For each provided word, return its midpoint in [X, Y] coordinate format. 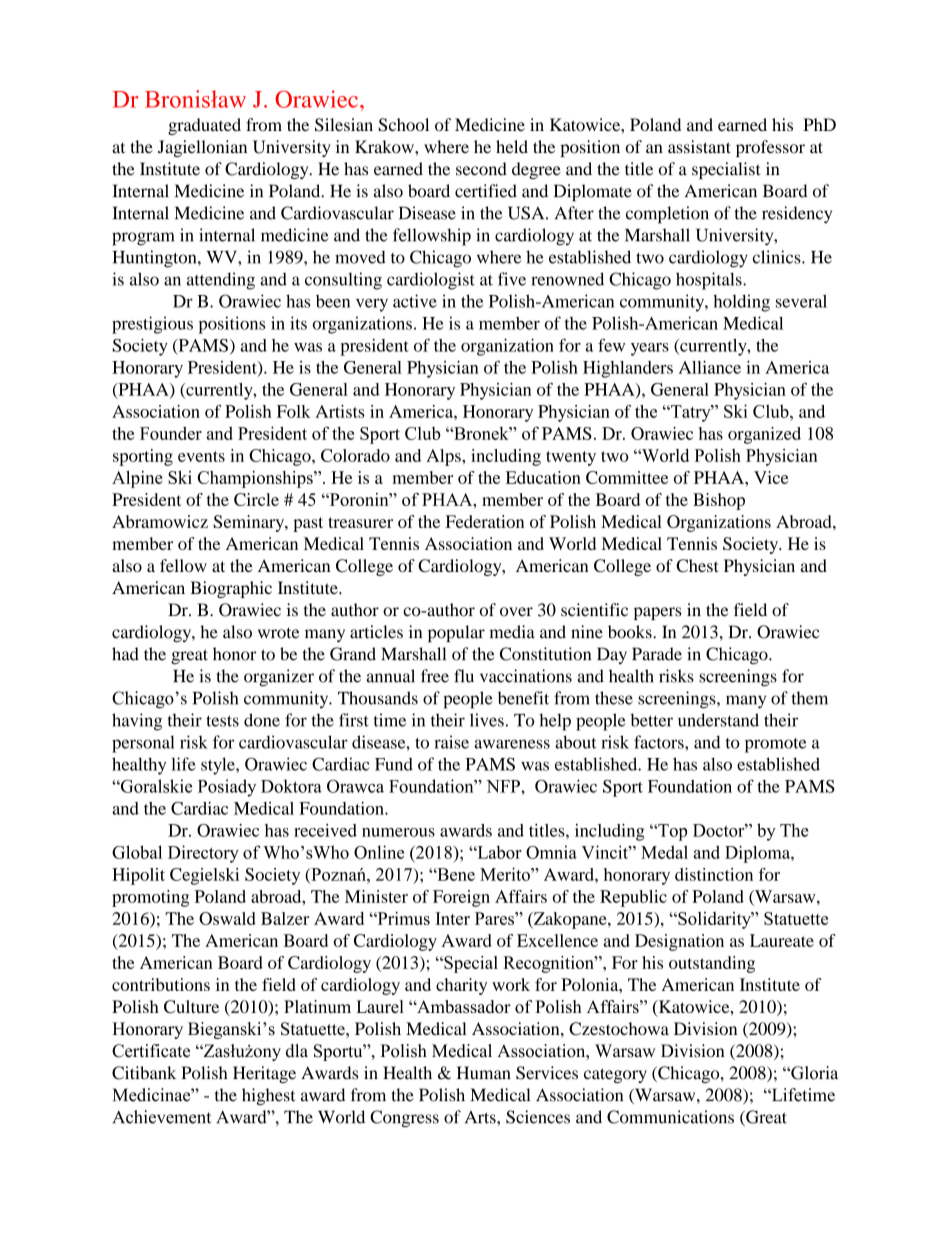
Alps [444, 457]
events [201, 456]
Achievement [161, 1117]
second [481, 169]
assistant [699, 147]
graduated [204, 126]
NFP [504, 786]
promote [775, 745]
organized [764, 435]
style [219, 766]
